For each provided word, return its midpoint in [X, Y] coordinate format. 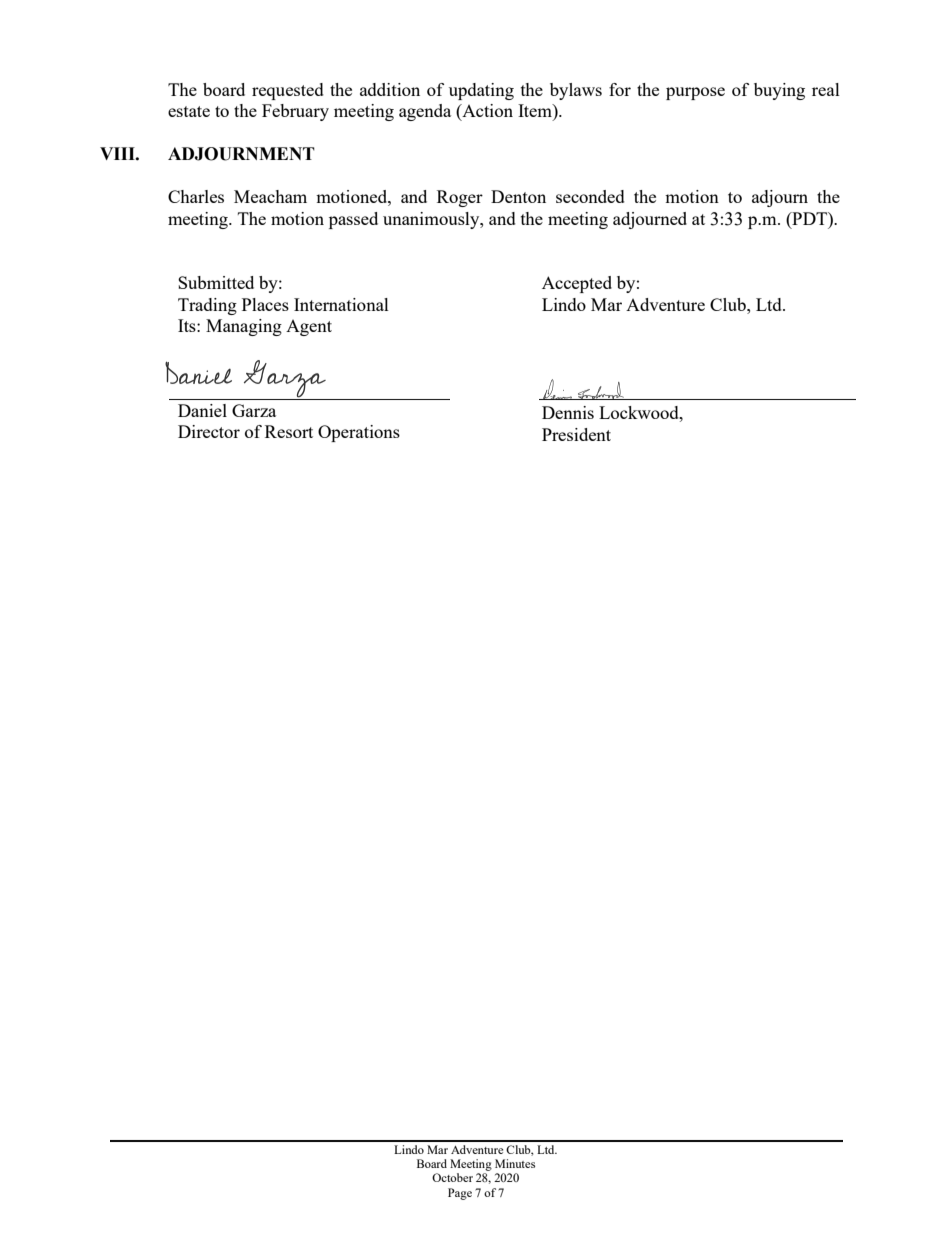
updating [481, 91]
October [452, 1177]
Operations [359, 433]
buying [779, 91]
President [576, 434]
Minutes [515, 1163]
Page [460, 1194]
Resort [289, 431]
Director [209, 431]
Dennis [568, 412]
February [295, 112]
